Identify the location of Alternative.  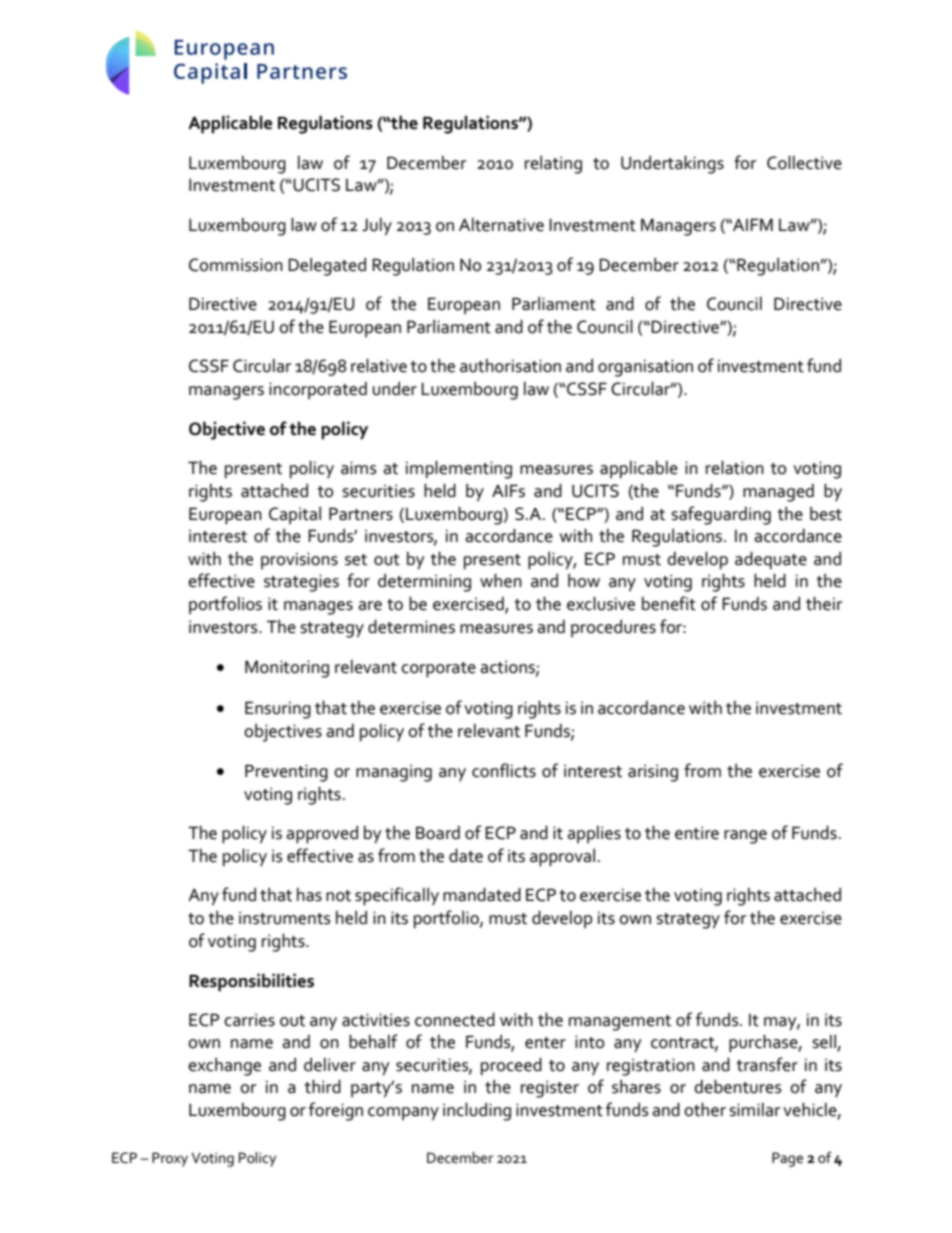
(501, 225).
